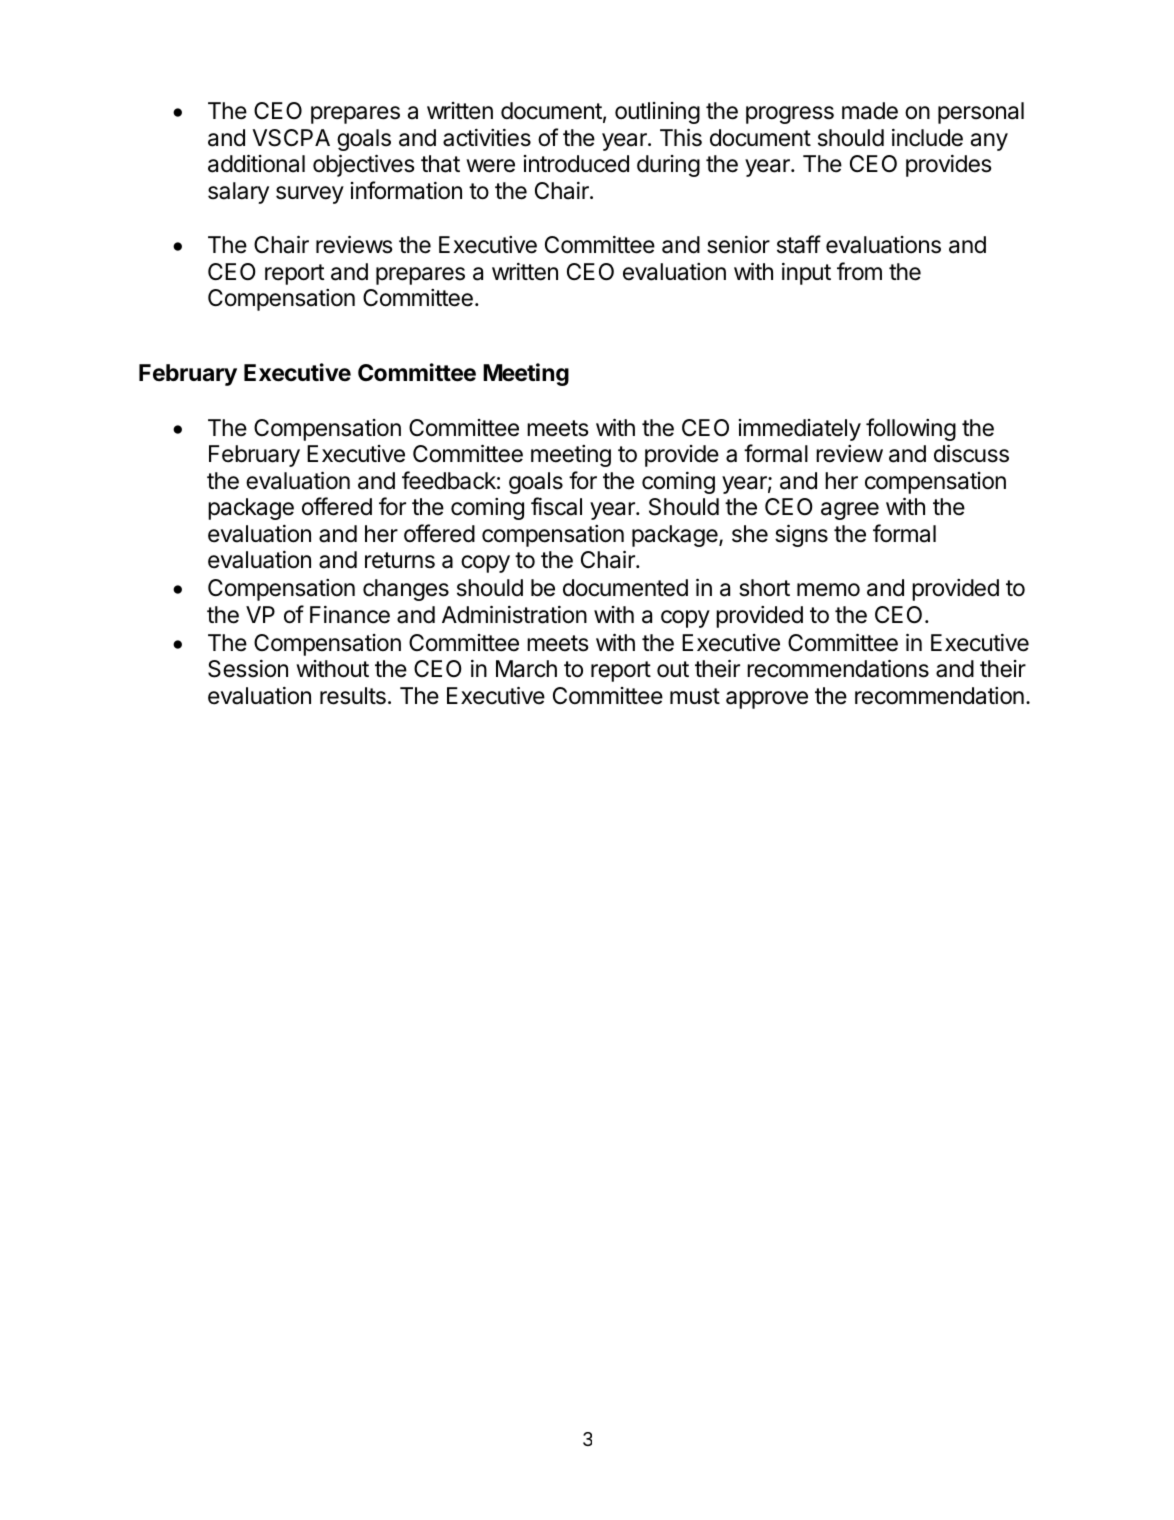 The height and width of the screenshot is (1520, 1174). What do you see at coordinates (927, 138) in the screenshot?
I see `include` at bounding box center [927, 138].
